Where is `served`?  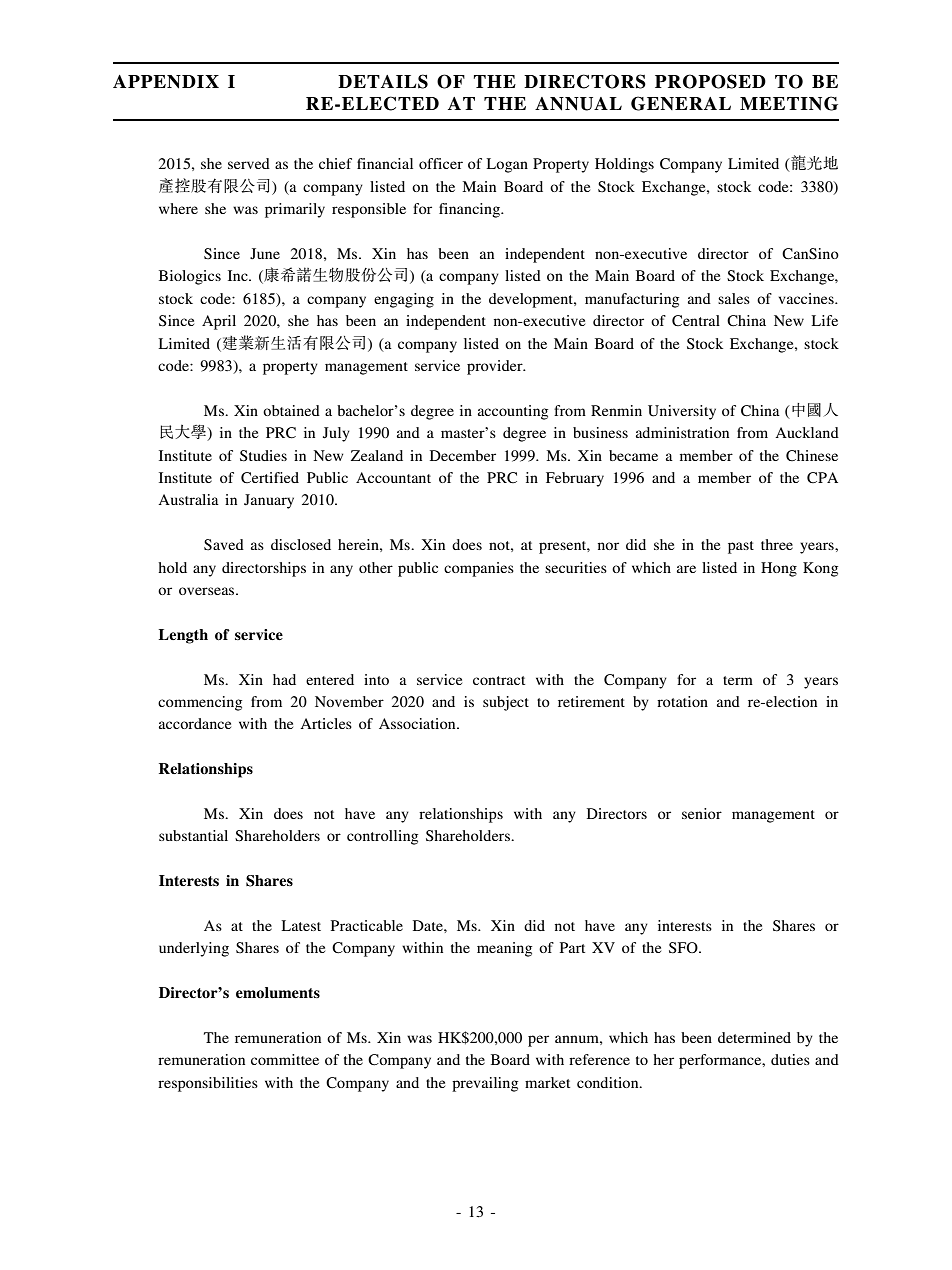
served is located at coordinates (249, 163).
